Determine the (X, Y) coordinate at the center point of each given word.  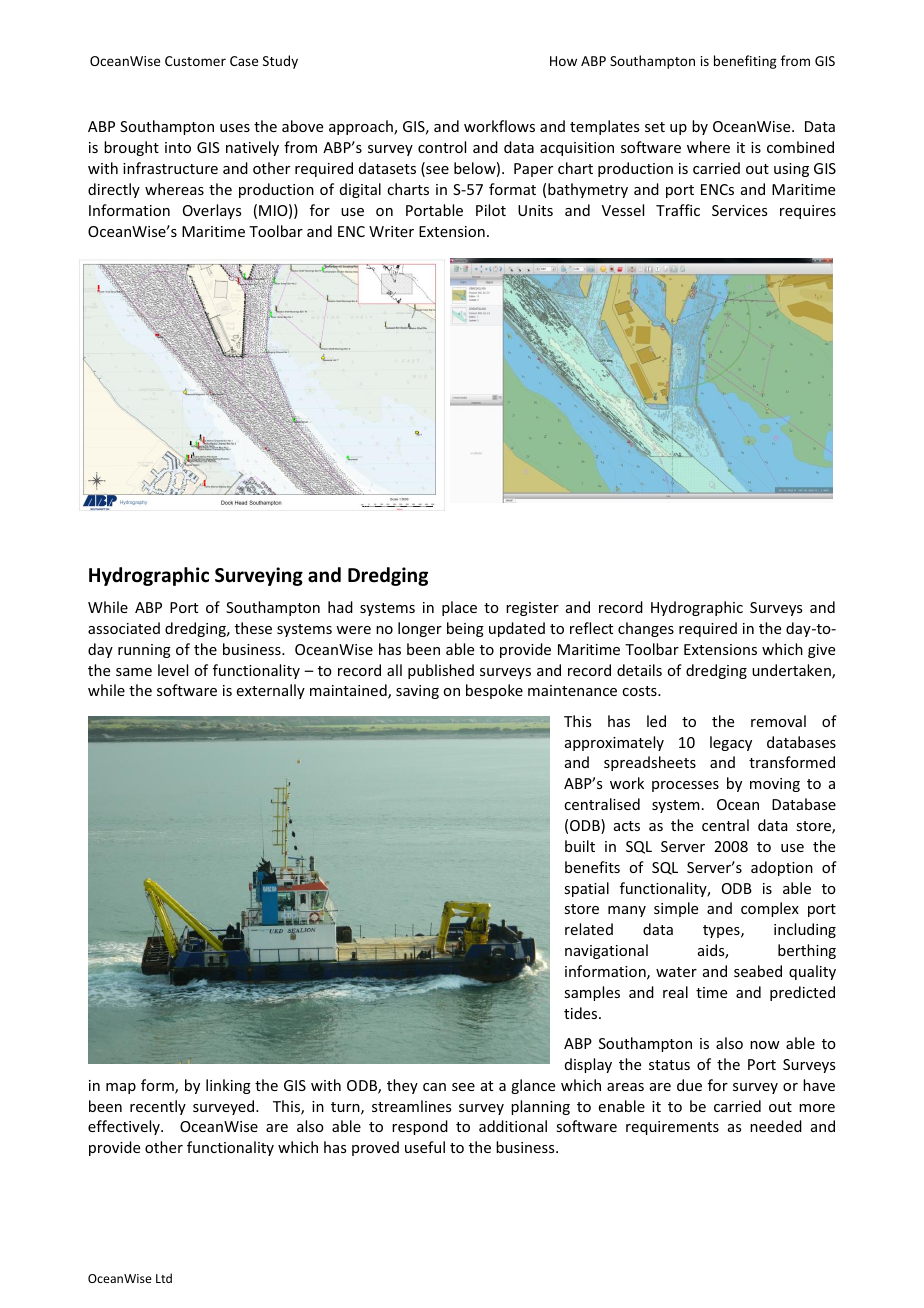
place (459, 608)
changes (646, 629)
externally (271, 691)
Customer (195, 61)
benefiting (745, 62)
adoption (782, 868)
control (442, 147)
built (580, 846)
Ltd (164, 1278)
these (253, 628)
